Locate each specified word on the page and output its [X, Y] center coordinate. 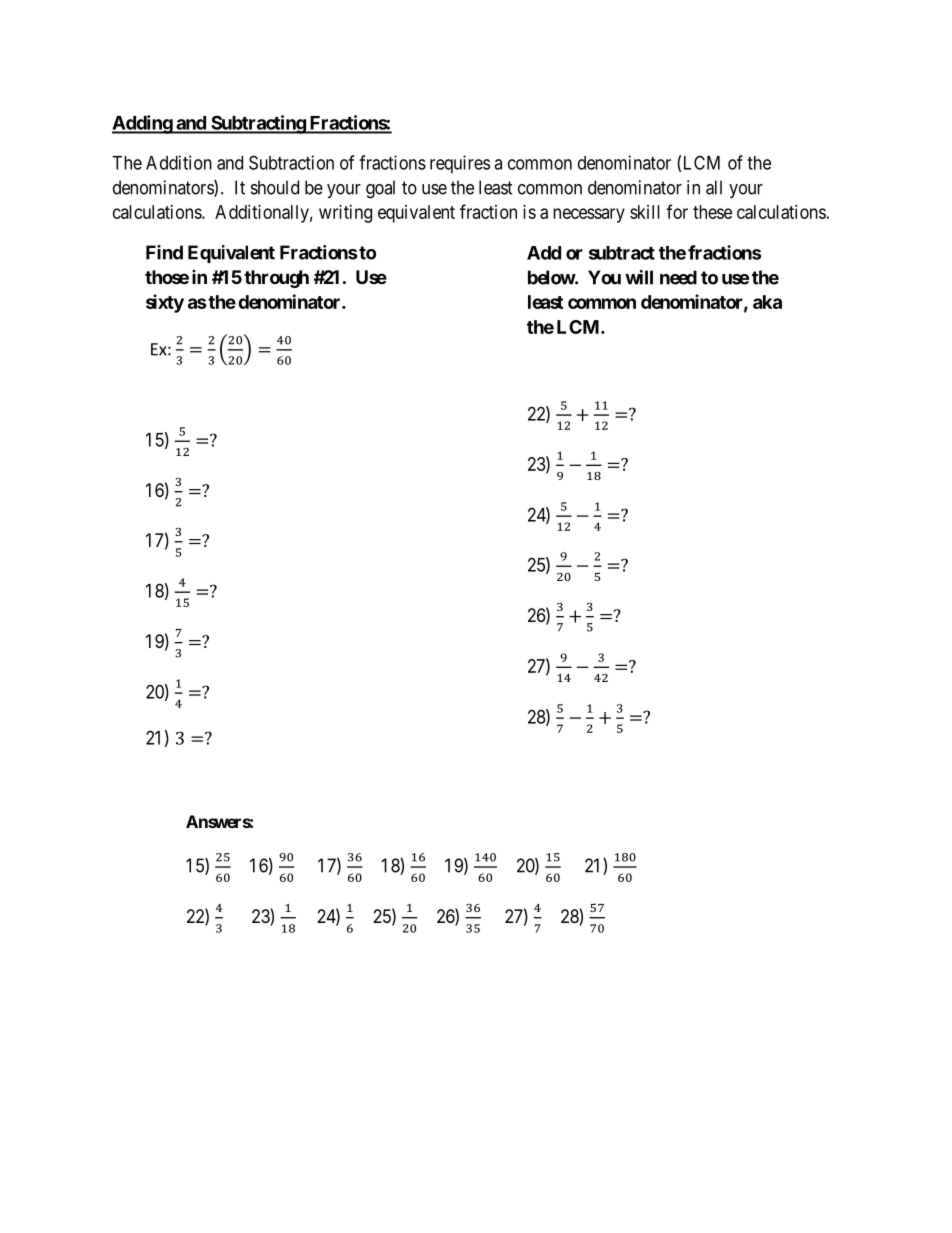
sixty [165, 303]
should [275, 187]
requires [460, 164]
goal [380, 189]
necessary [589, 215]
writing [345, 214]
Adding [143, 124]
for [677, 211]
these [712, 212]
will [639, 277]
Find [164, 252]
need [678, 277]
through [276, 279]
